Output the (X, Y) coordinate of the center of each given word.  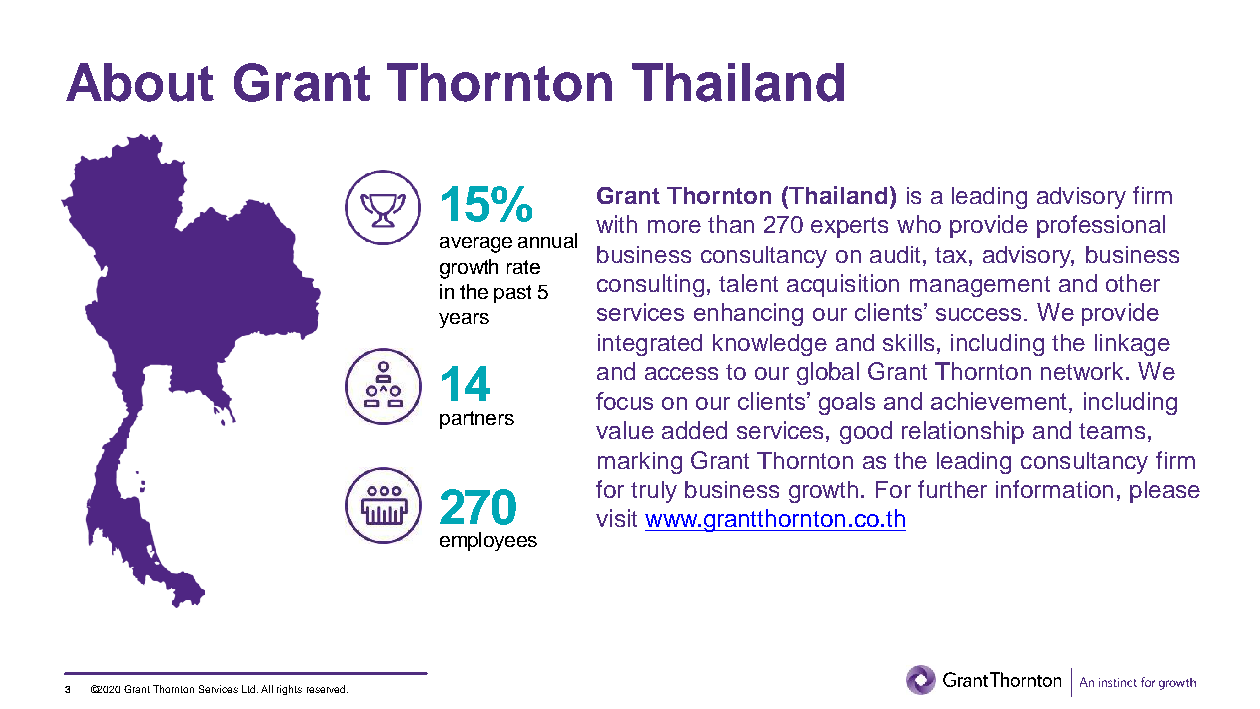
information (1054, 489)
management (980, 286)
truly (654, 492)
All (267, 689)
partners (477, 420)
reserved (327, 689)
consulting (650, 285)
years (464, 320)
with (616, 224)
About (140, 82)
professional (1101, 226)
